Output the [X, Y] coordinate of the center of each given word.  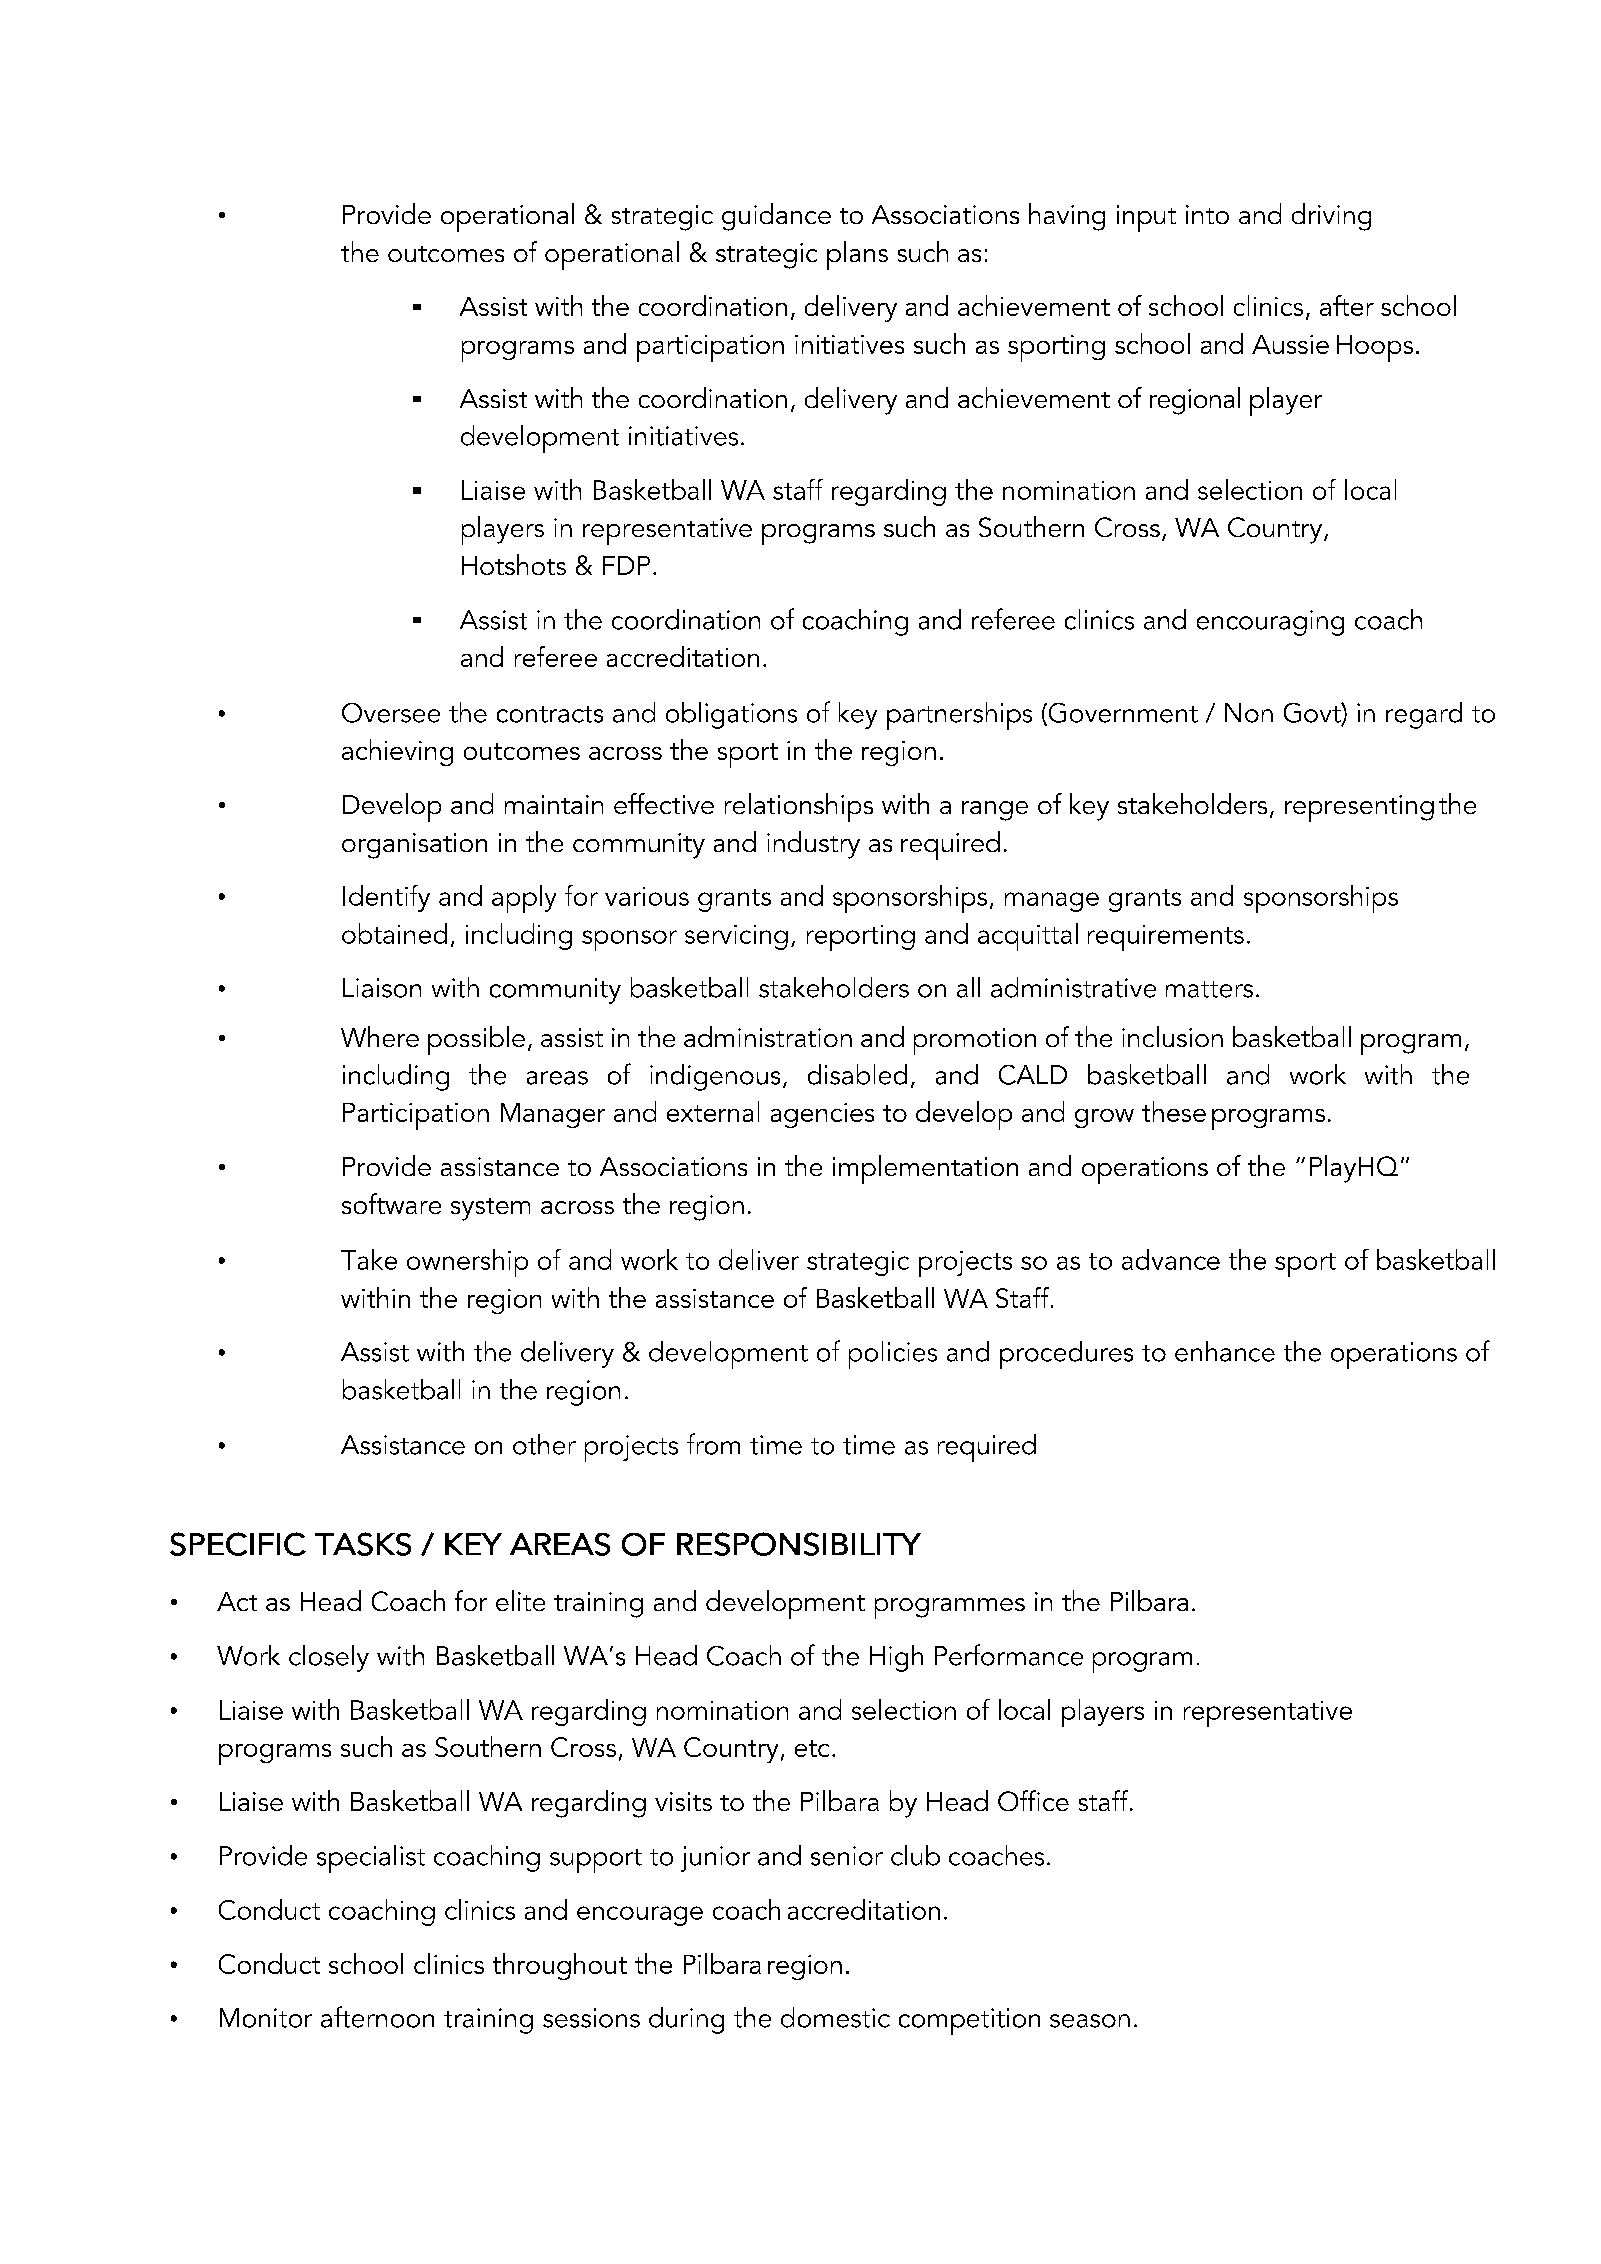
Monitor [266, 2018]
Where [380, 1036]
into [1207, 214]
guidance [776, 217]
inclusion [1172, 1036]
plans [857, 255]
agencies [822, 1115]
